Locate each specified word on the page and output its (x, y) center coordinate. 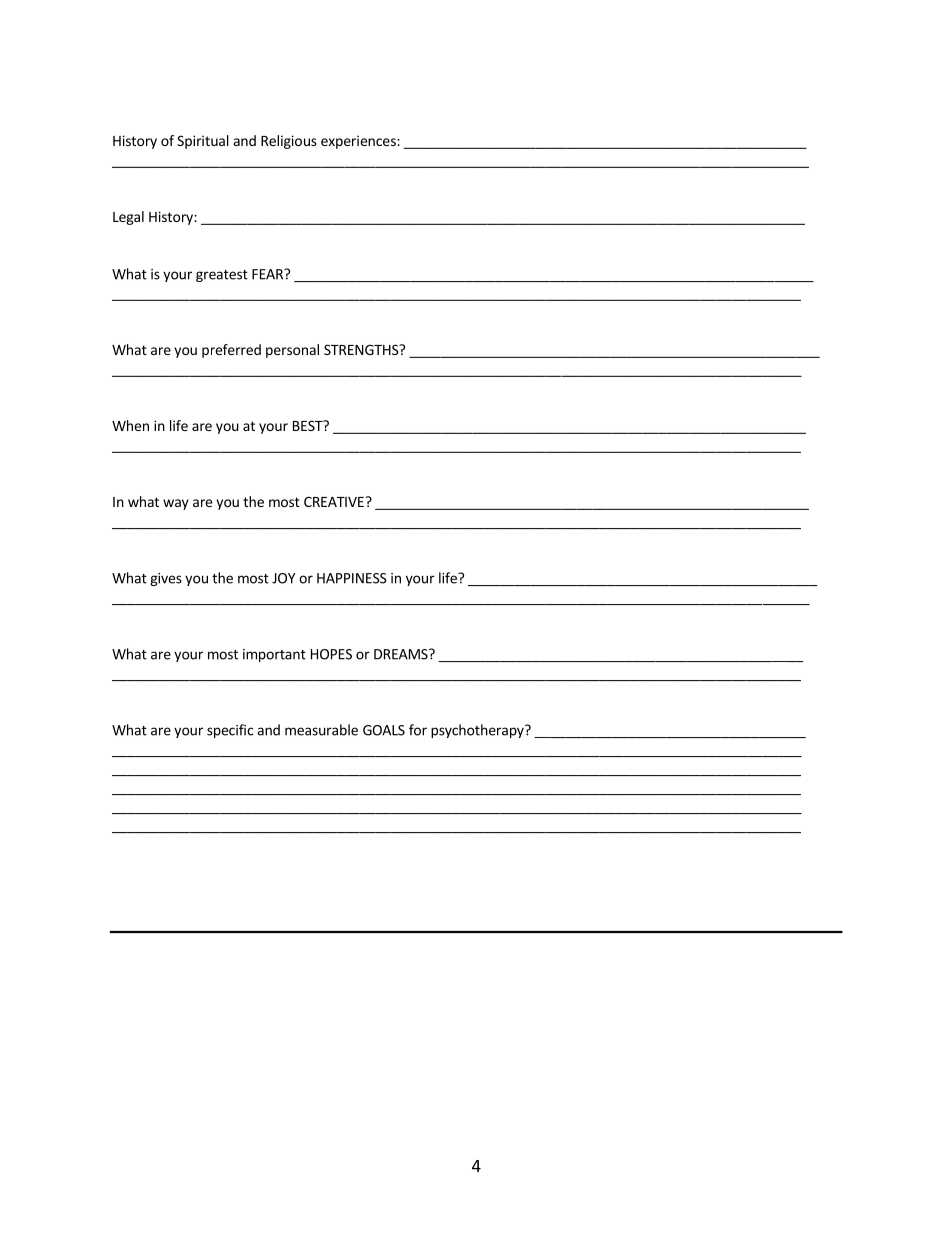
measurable (321, 730)
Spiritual (203, 142)
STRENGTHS (362, 349)
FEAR (268, 274)
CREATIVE (334, 501)
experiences (359, 142)
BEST (309, 425)
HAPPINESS (352, 578)
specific (230, 731)
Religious (289, 142)
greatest (222, 276)
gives (166, 579)
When (130, 425)
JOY (283, 578)
